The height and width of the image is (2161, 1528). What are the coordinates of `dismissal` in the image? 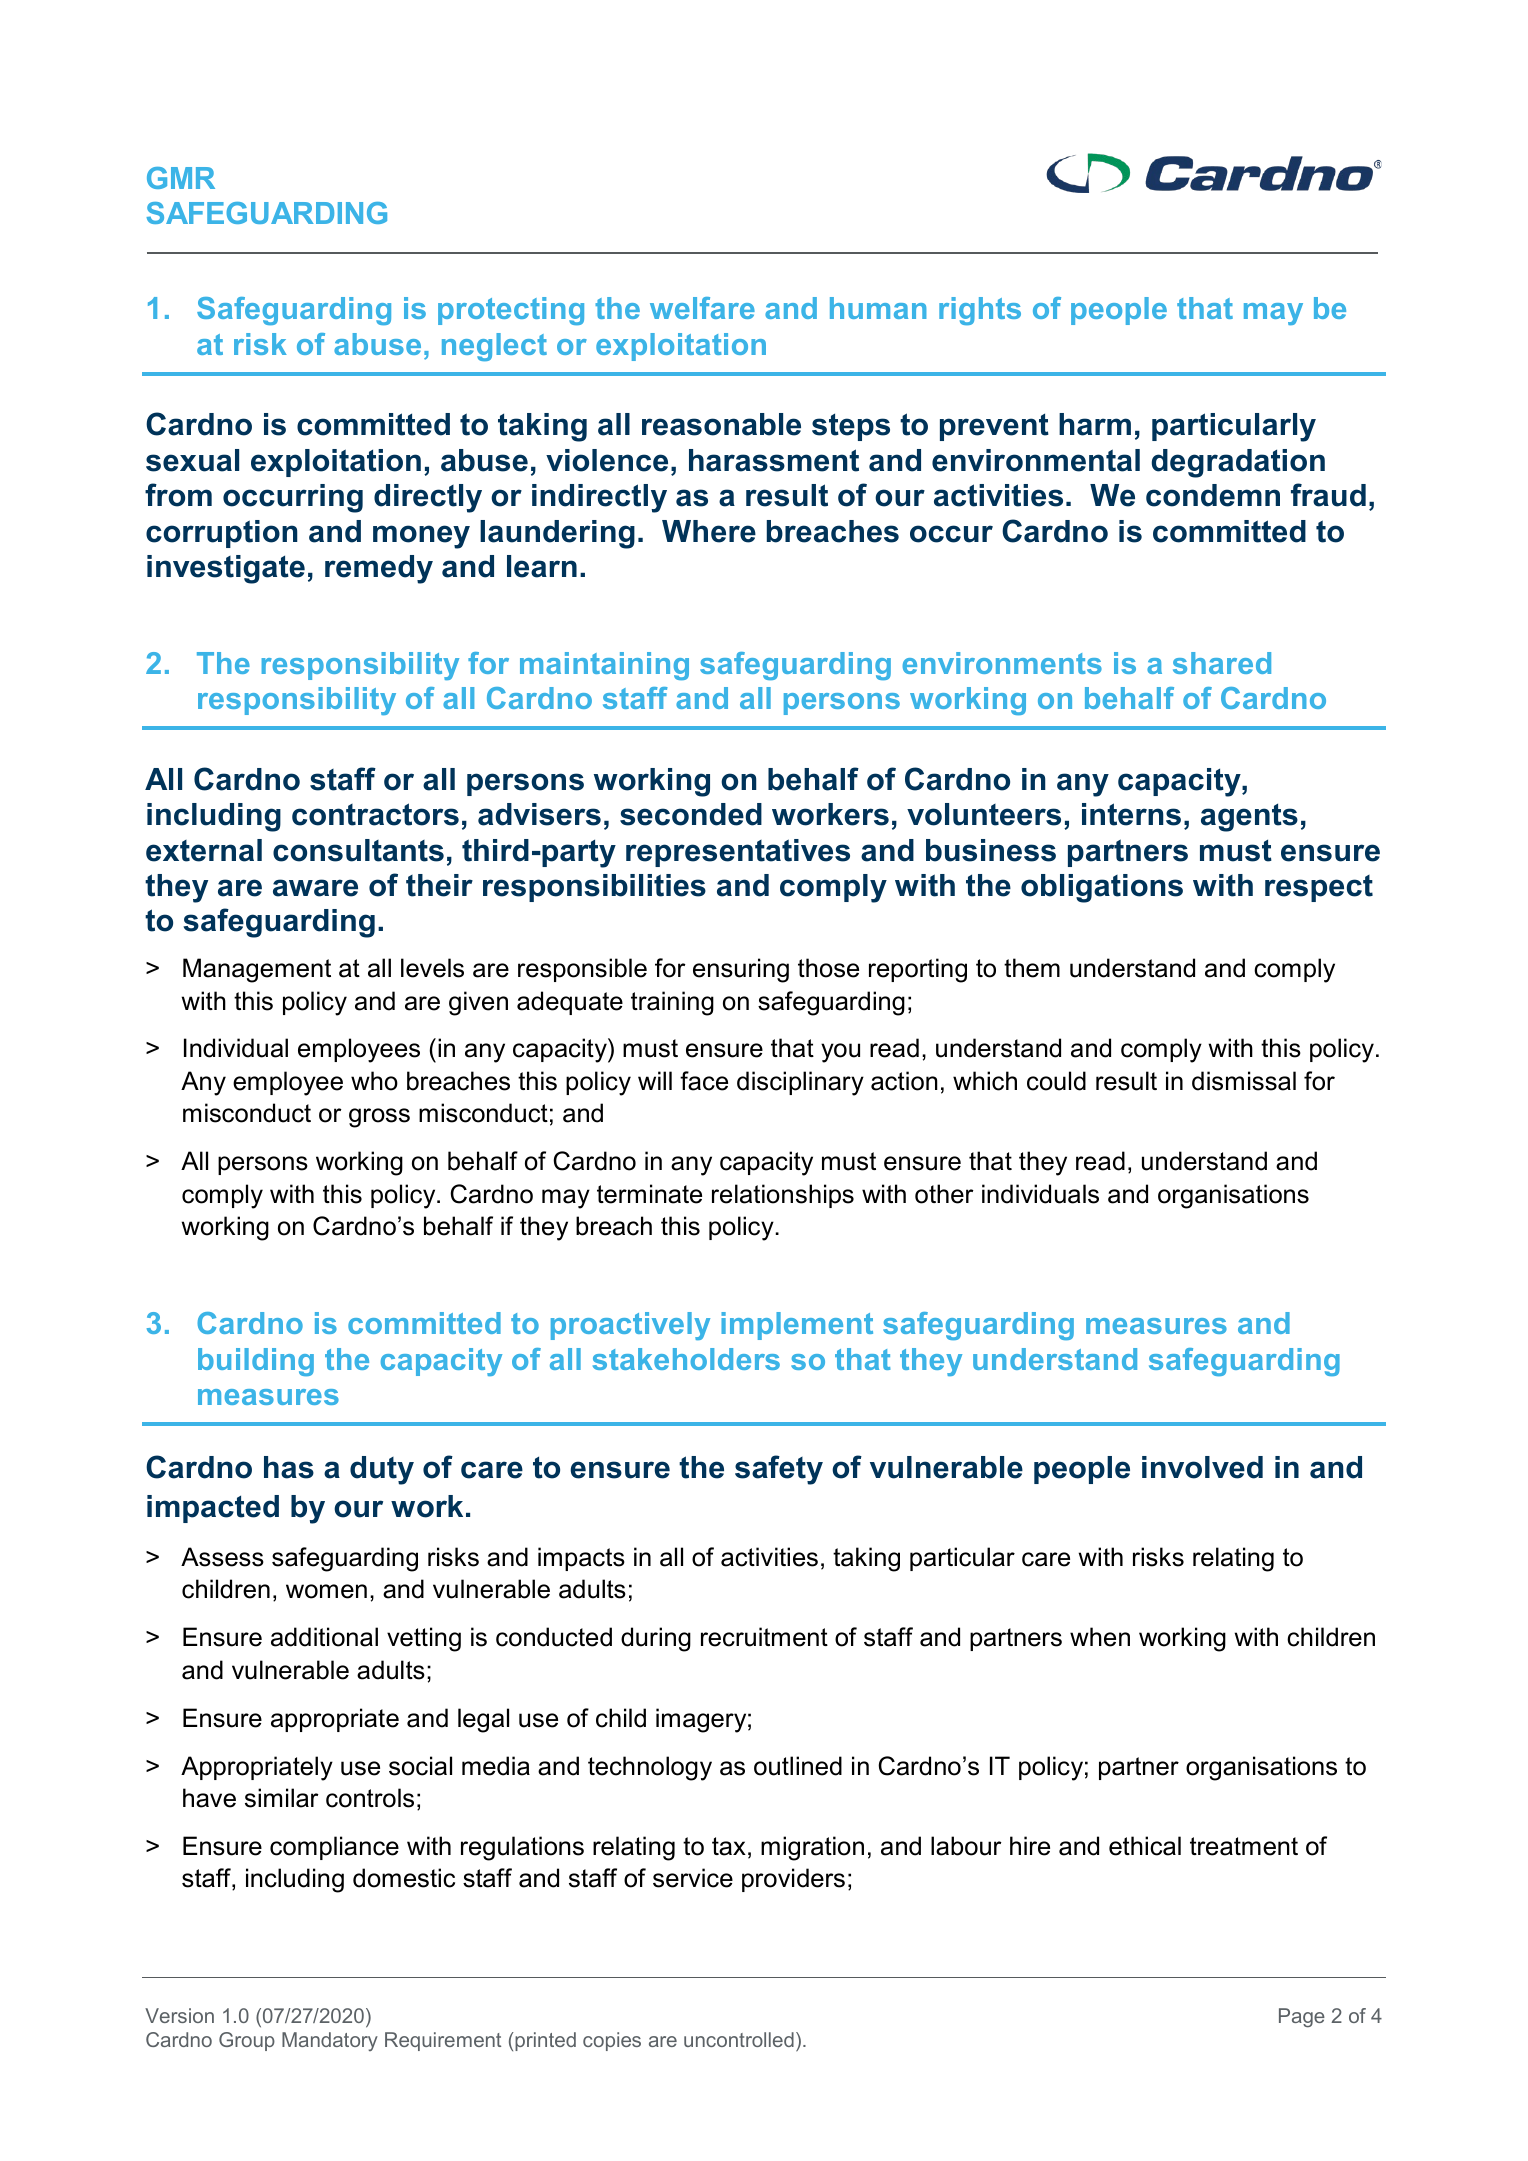 It's located at (1244, 1081).
